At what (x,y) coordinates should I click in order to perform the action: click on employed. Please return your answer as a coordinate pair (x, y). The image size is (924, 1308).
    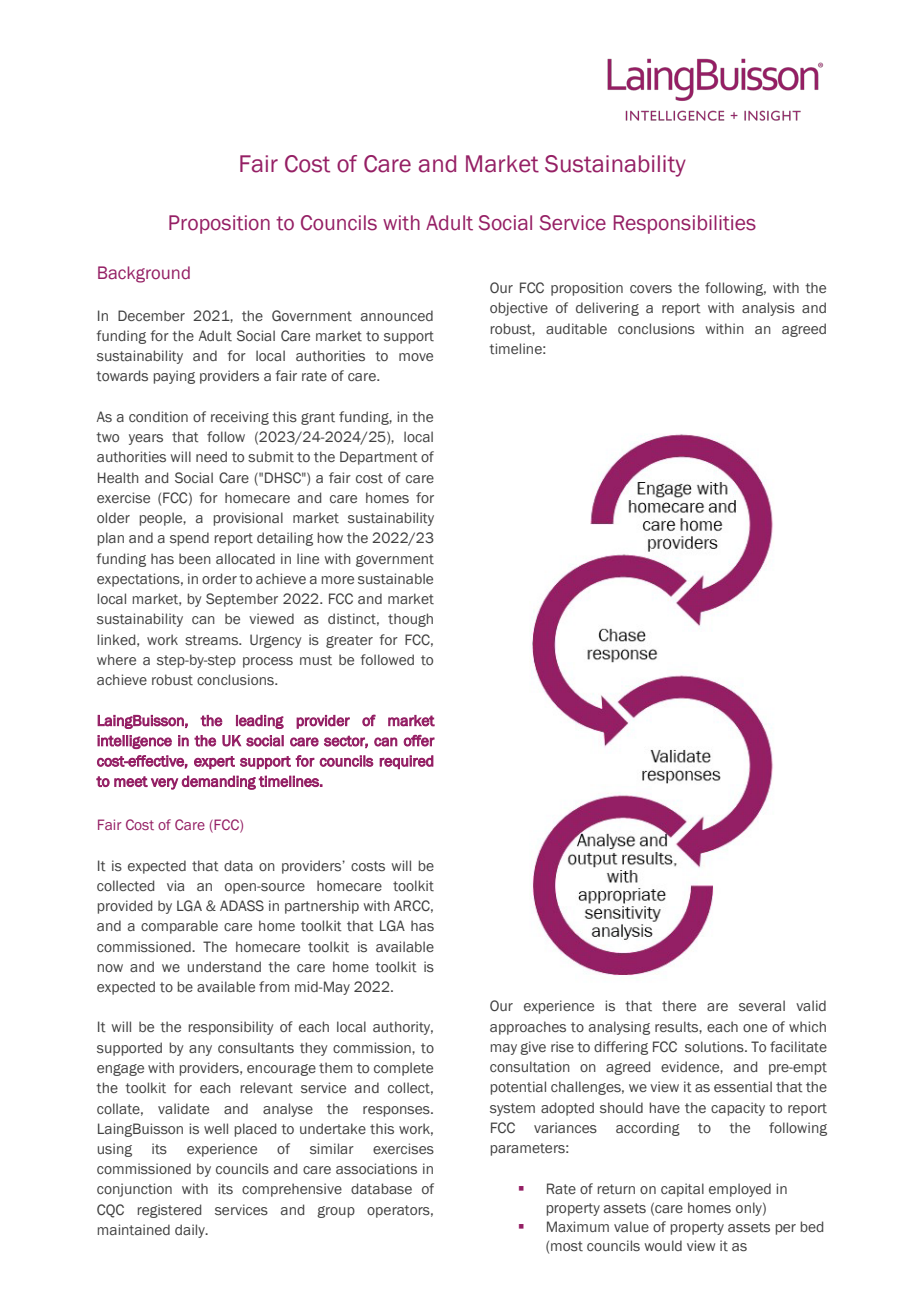
    Looking at the image, I should click on (740, 1190).
